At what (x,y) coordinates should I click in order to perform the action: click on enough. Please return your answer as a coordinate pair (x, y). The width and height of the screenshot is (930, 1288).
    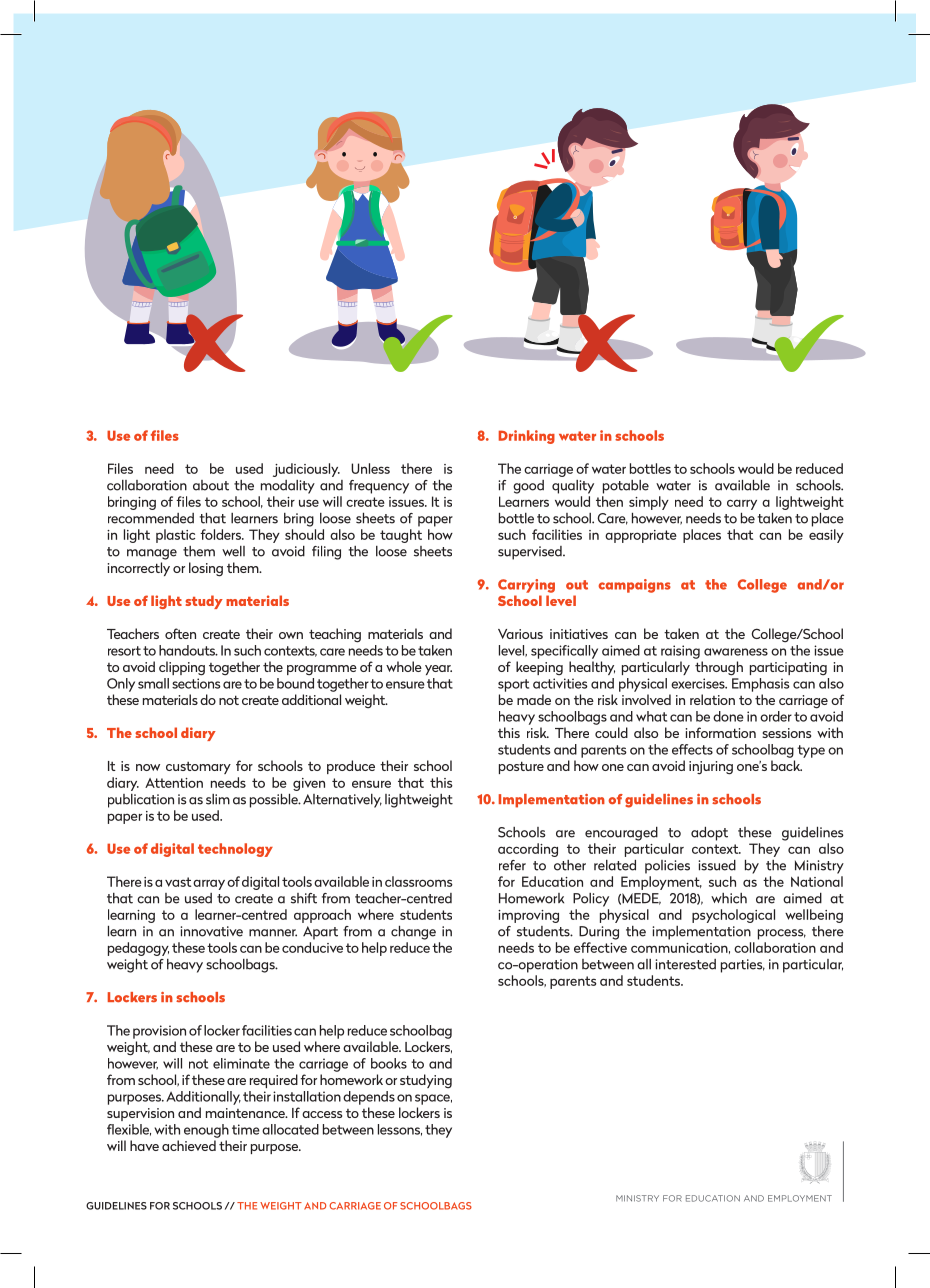
    Looking at the image, I should click on (206, 1131).
